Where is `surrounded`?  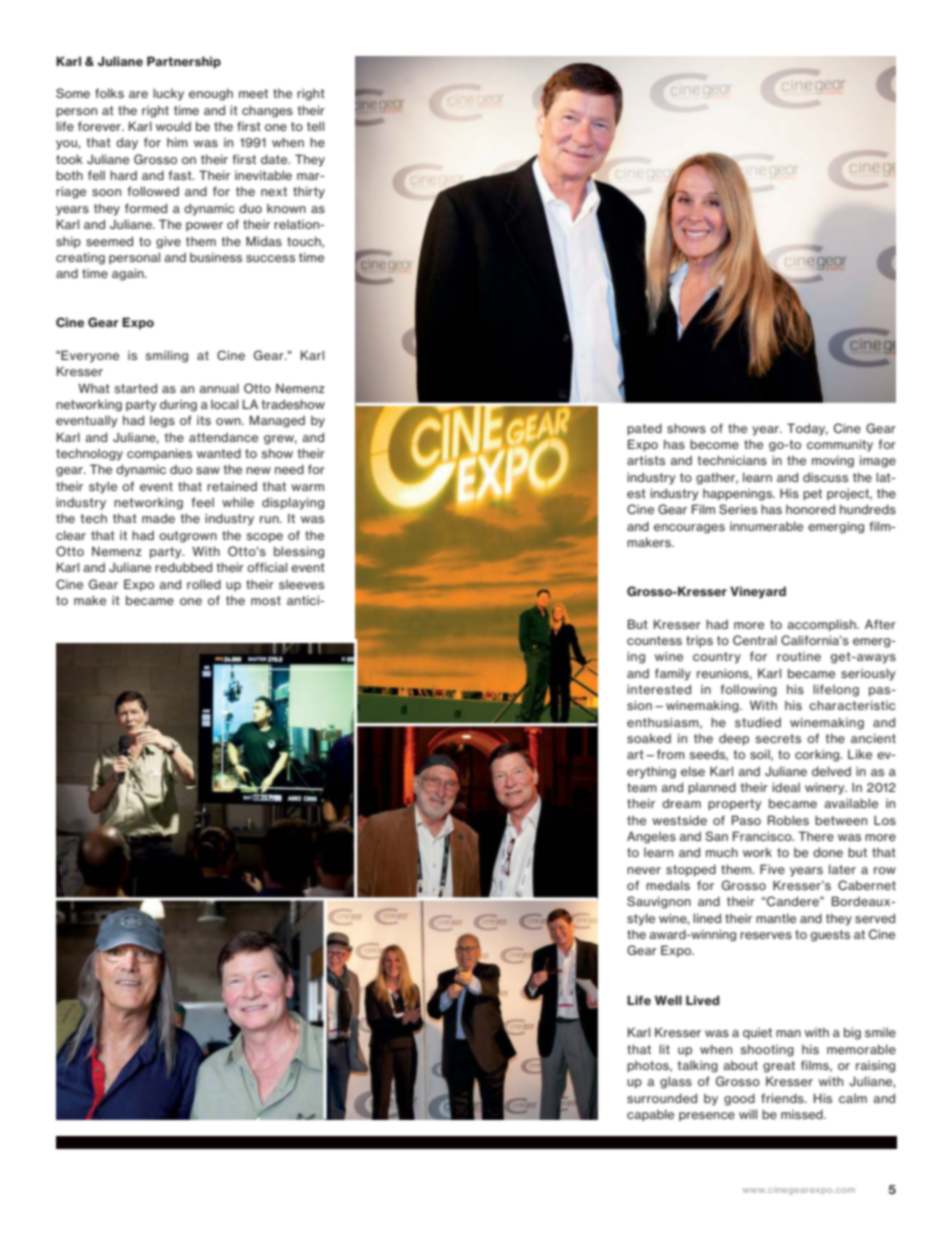 surrounded is located at coordinates (662, 1098).
